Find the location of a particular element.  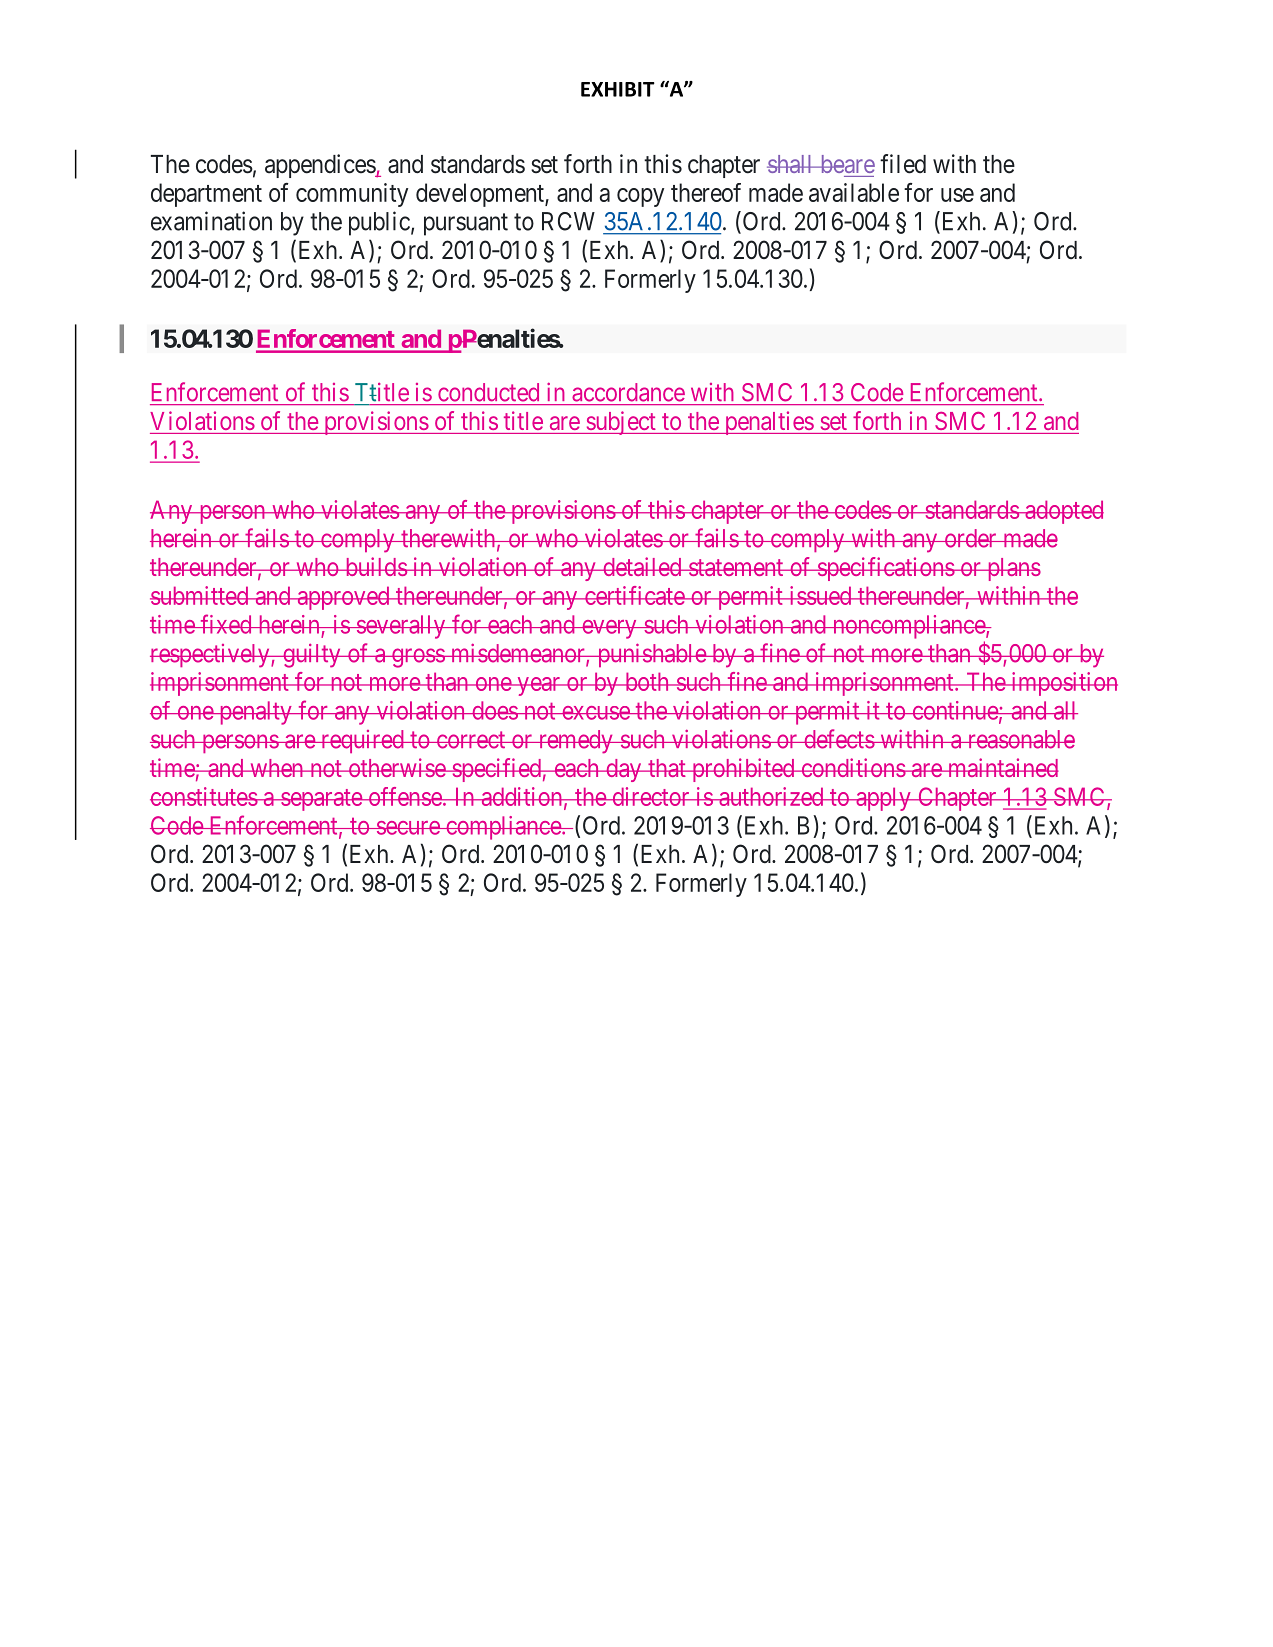

adopted is located at coordinates (1063, 512).
